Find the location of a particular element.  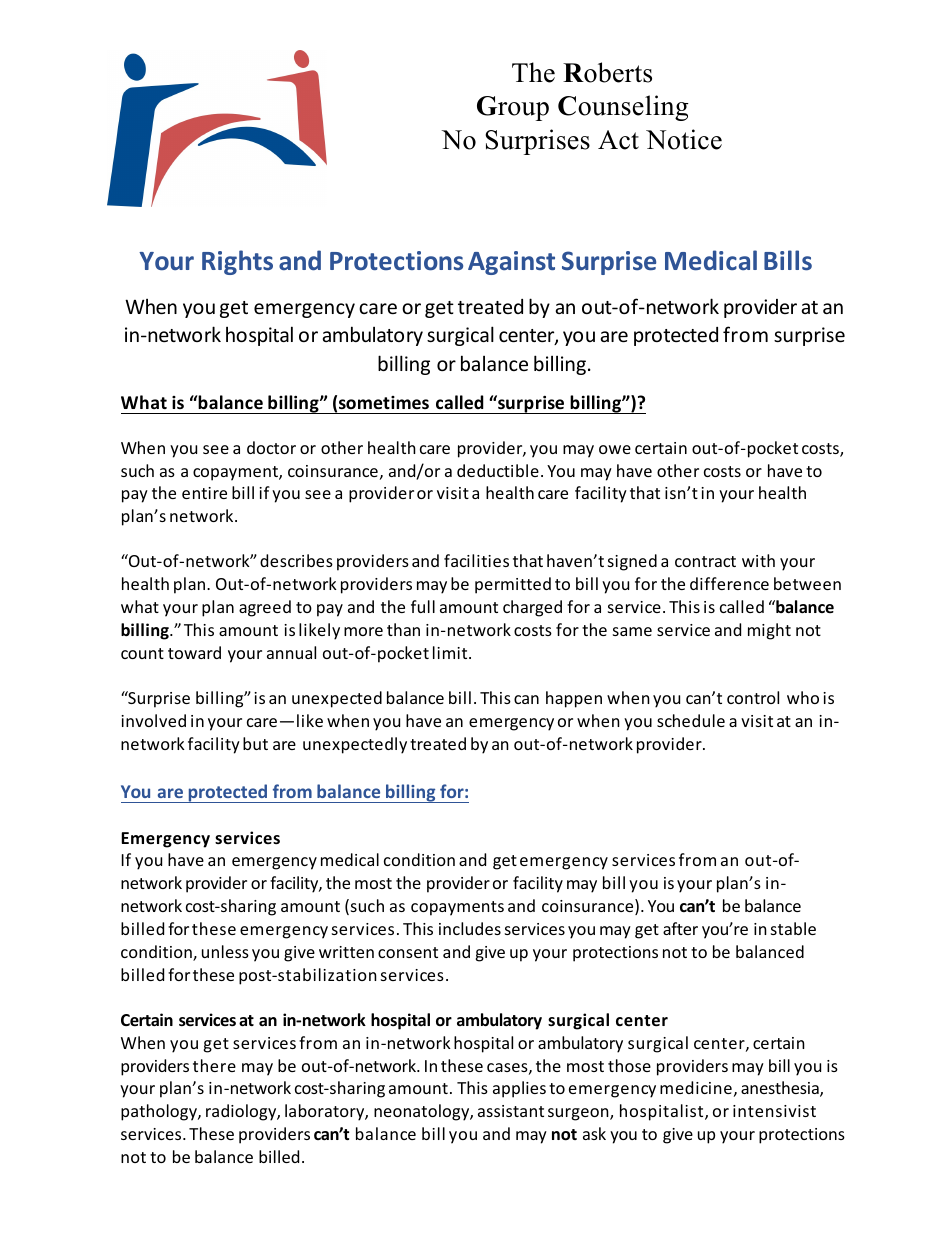

agreed is located at coordinates (265, 608).
